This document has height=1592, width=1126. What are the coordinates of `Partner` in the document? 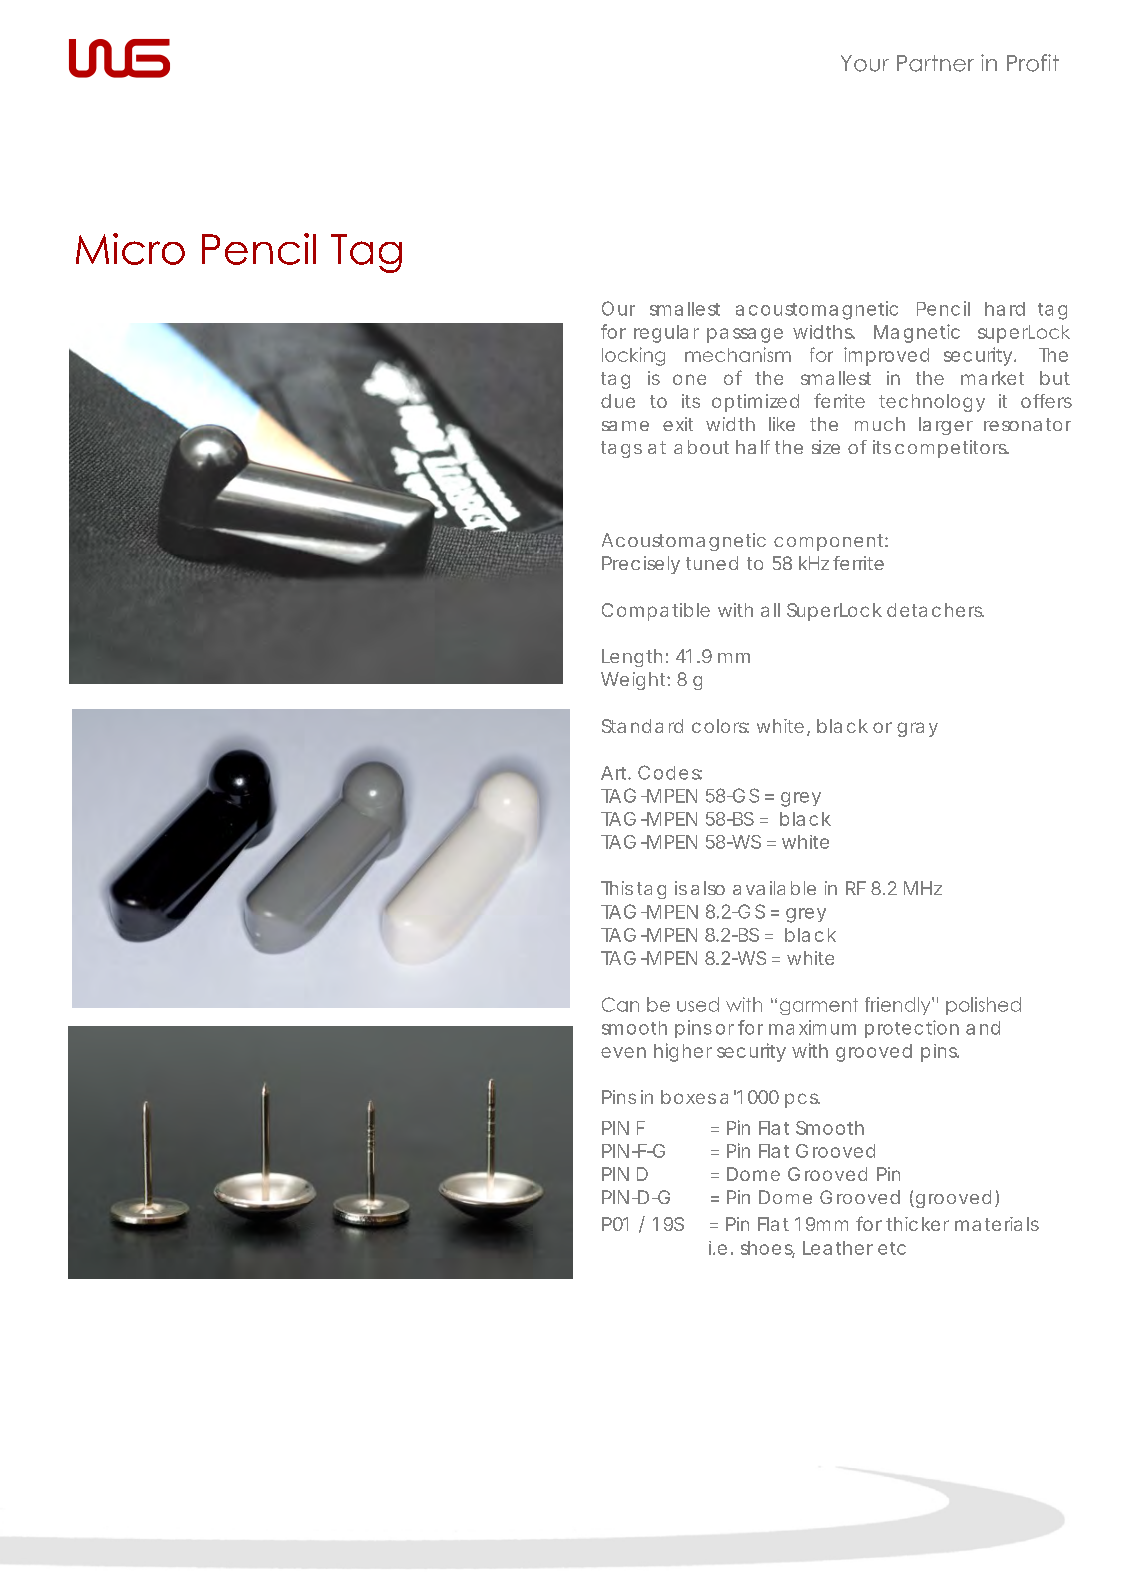 It's located at (935, 63).
